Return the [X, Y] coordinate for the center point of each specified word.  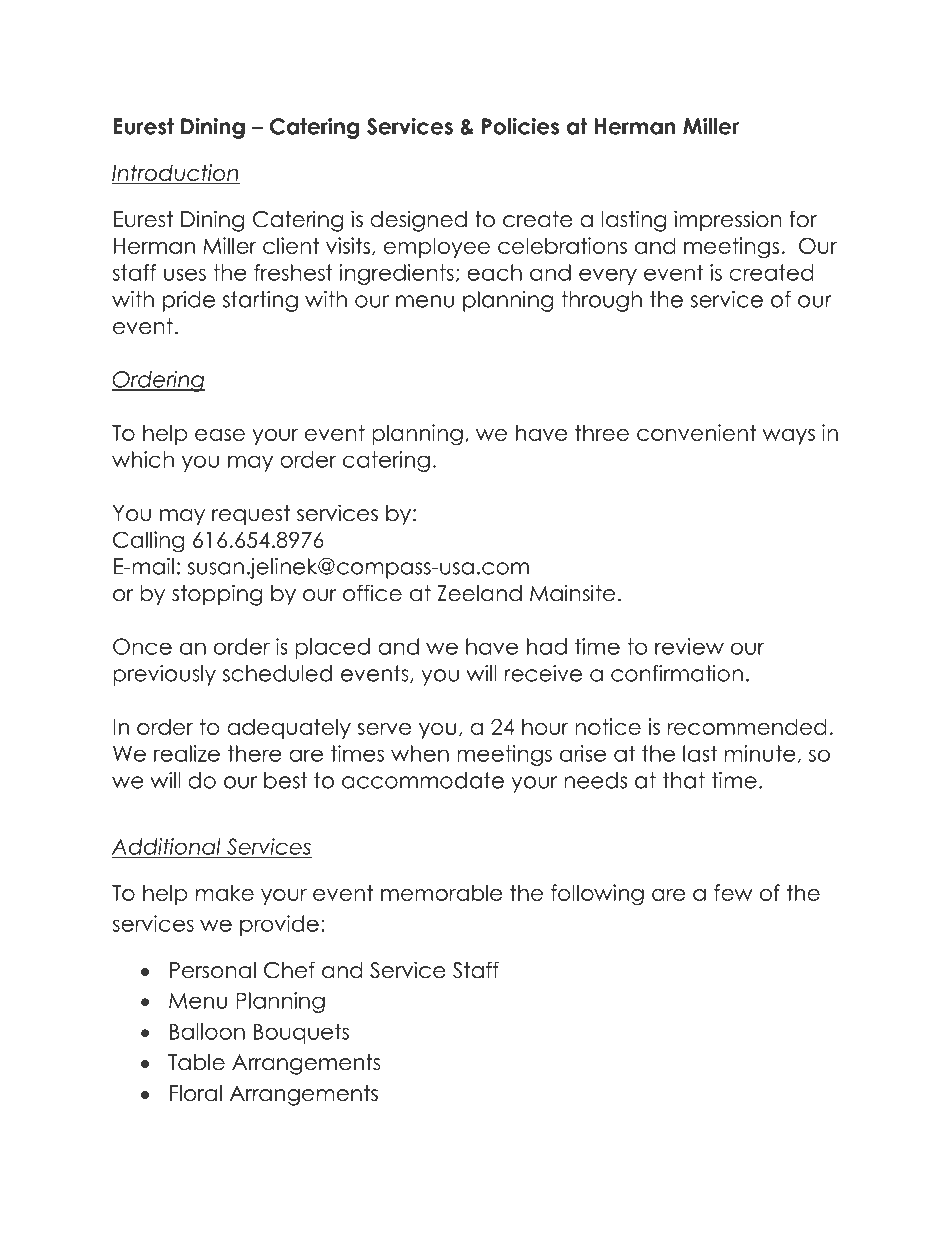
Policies [520, 126]
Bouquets [301, 1033]
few [733, 892]
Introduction [176, 173]
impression [728, 221]
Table [196, 1062]
